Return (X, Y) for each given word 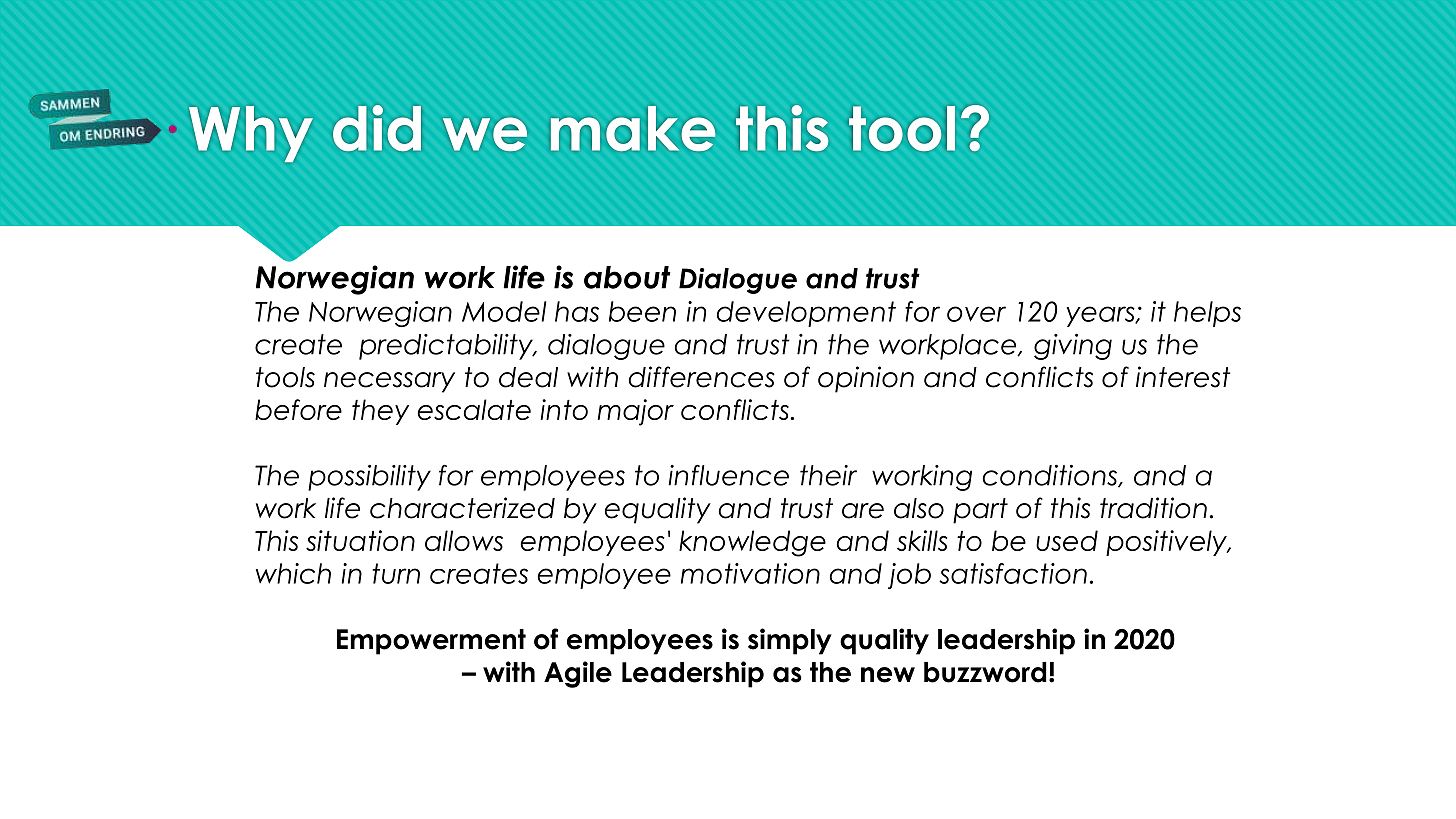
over (976, 314)
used (1067, 540)
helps (1207, 314)
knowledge (752, 543)
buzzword (985, 672)
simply (790, 641)
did (377, 128)
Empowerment (431, 642)
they (380, 412)
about (627, 277)
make (633, 128)
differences (702, 377)
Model (504, 311)
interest (1183, 377)
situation (360, 540)
